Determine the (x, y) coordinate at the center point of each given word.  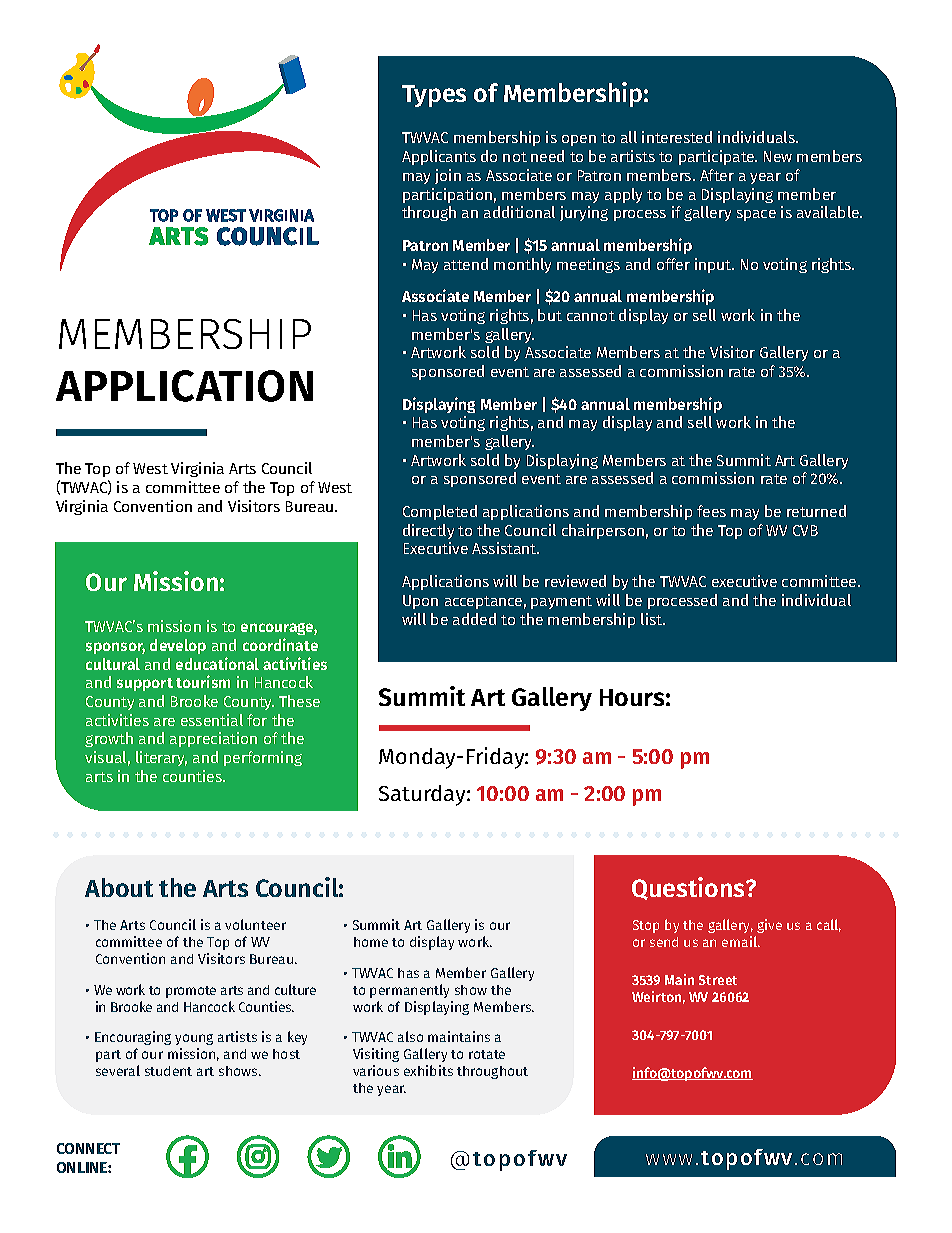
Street (718, 980)
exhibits (428, 1070)
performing (263, 758)
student (168, 1071)
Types (434, 96)
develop (178, 646)
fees (711, 511)
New (778, 156)
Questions (690, 888)
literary (161, 758)
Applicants (439, 157)
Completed (440, 512)
